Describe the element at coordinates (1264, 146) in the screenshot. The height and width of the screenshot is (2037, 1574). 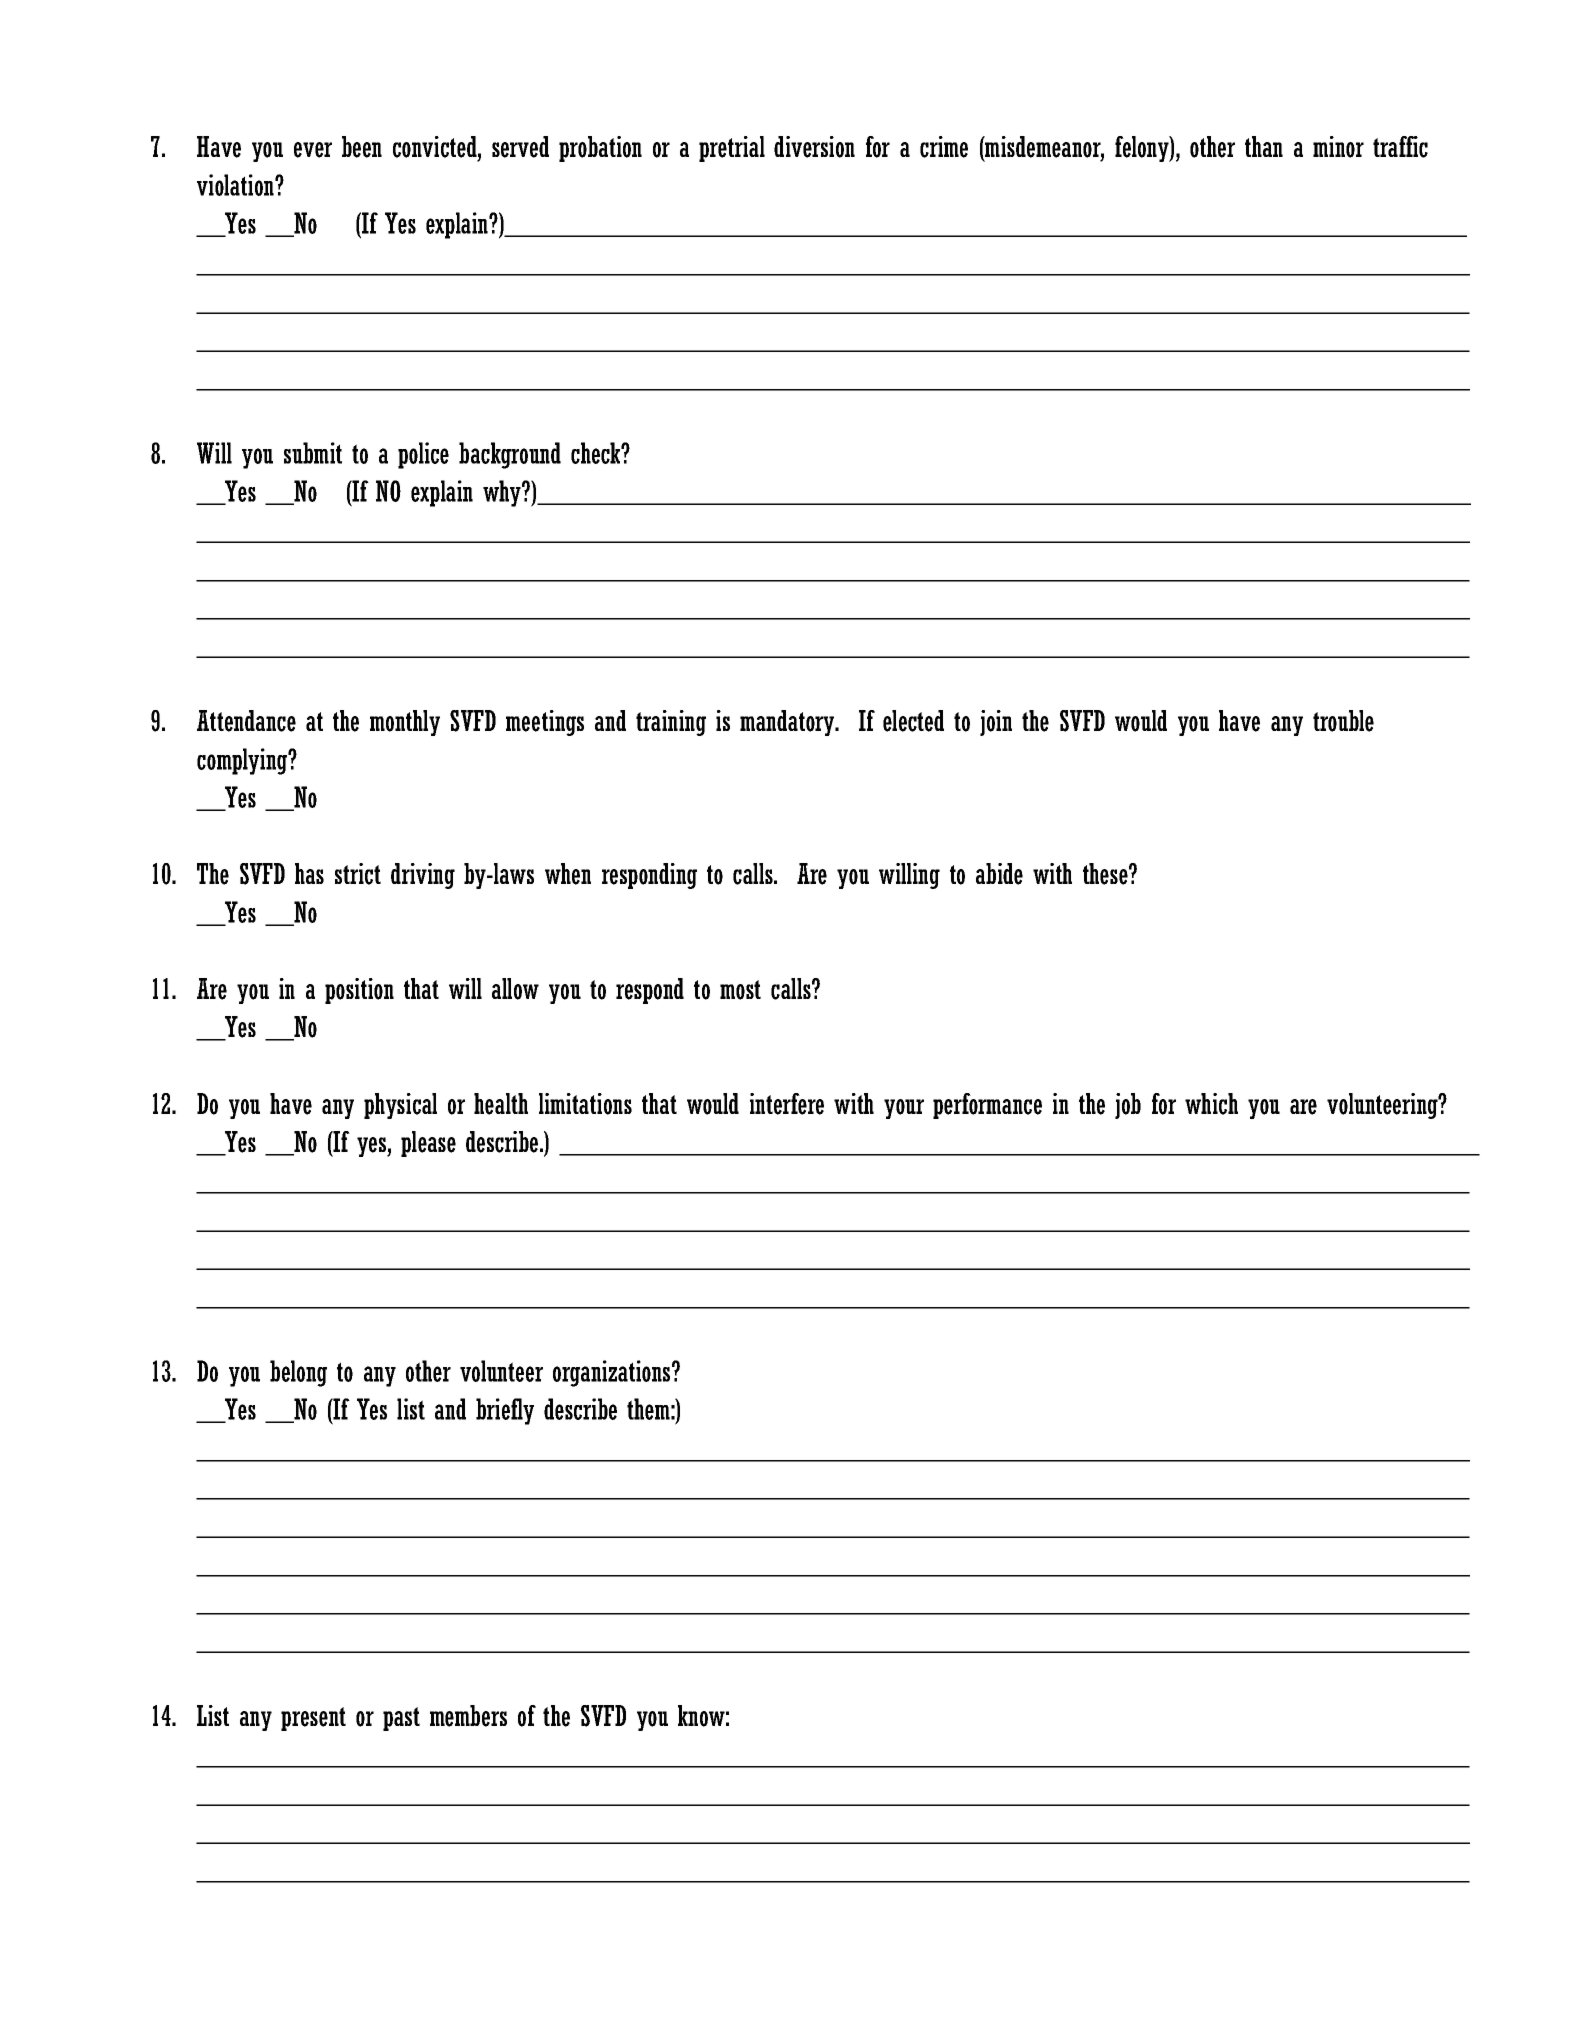
I see `than` at that location.
